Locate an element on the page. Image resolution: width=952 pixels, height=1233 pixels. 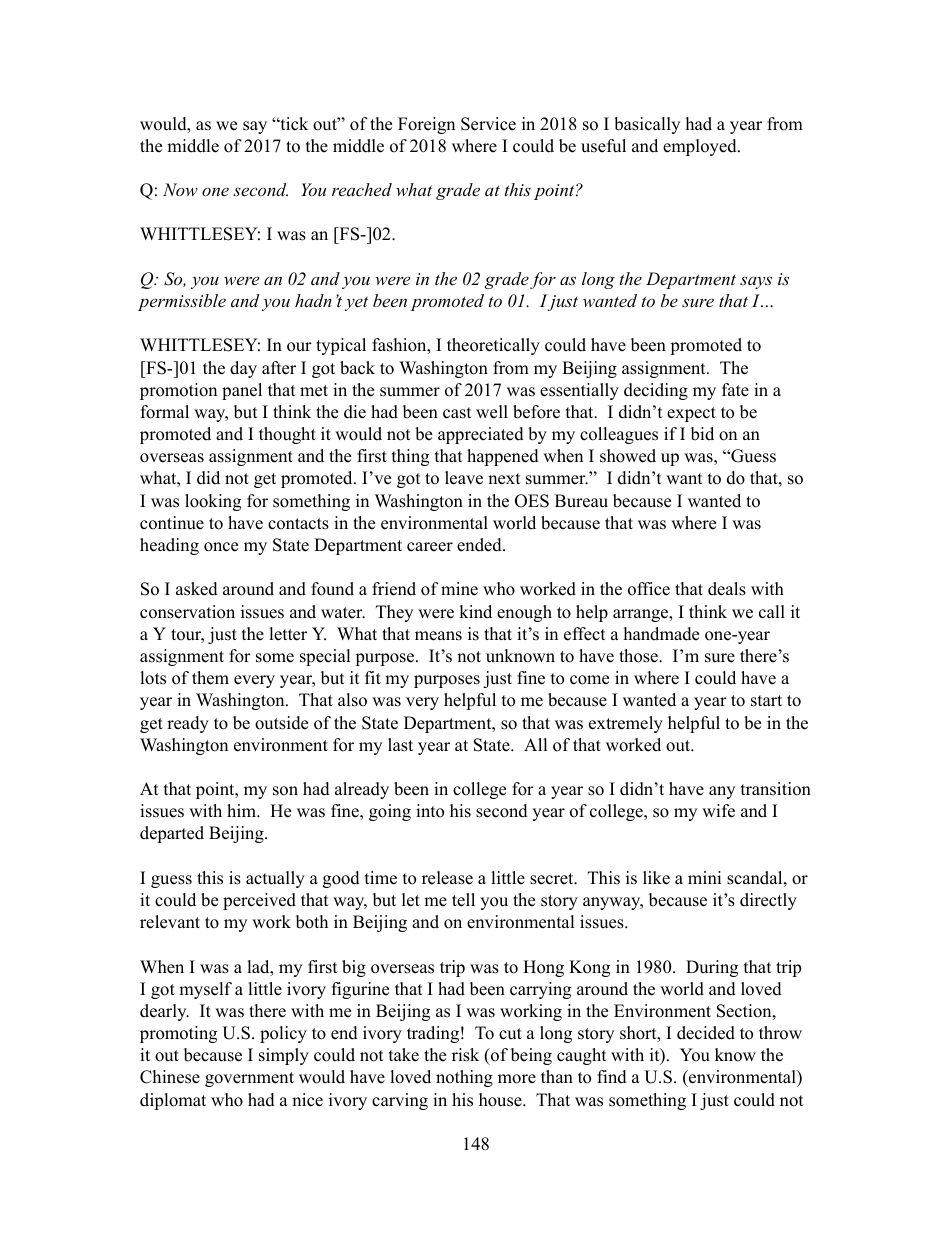
employed is located at coordinates (701, 147).
